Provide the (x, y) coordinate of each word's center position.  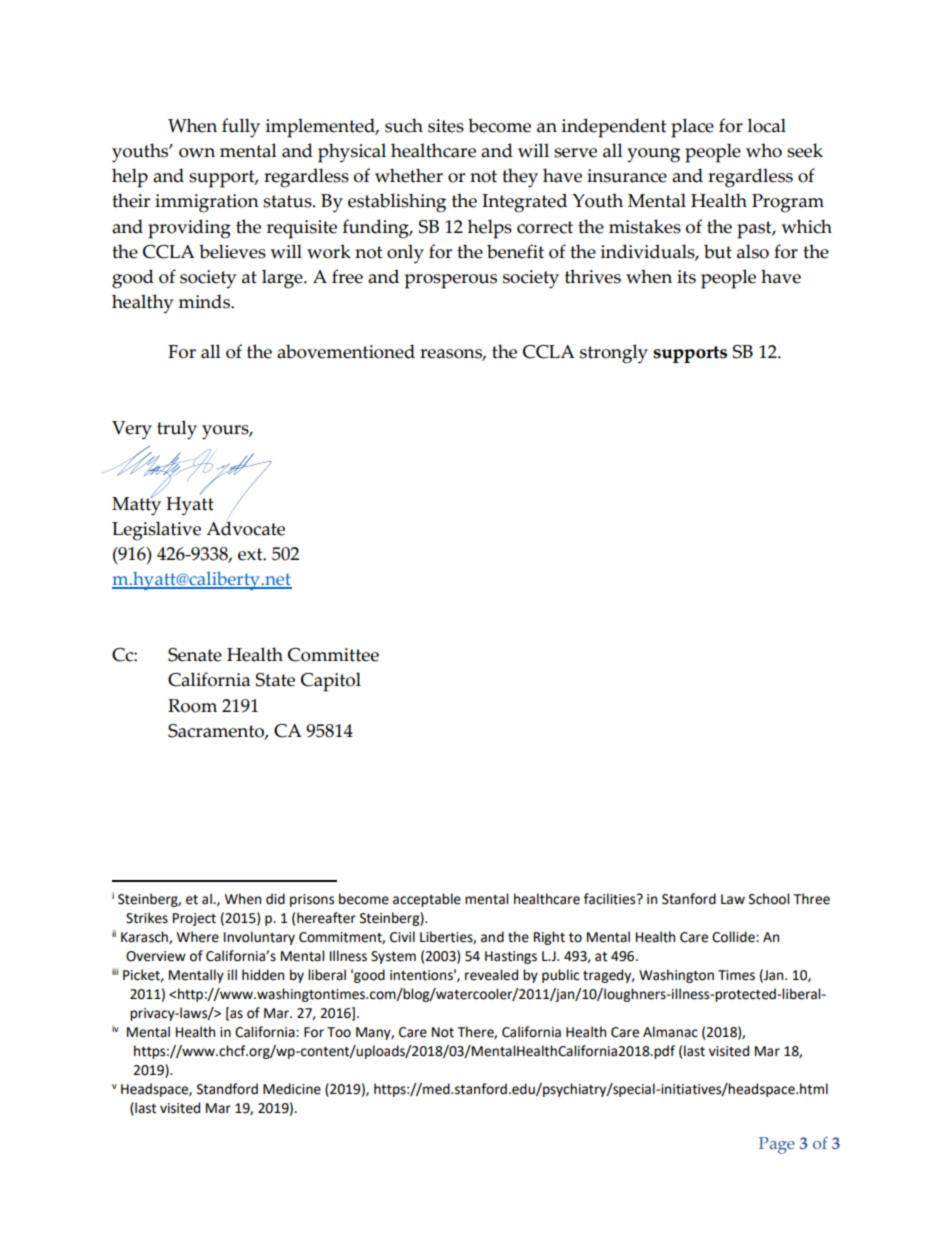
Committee (333, 655)
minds (205, 301)
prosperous (451, 281)
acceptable (427, 900)
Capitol (331, 682)
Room (192, 706)
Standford (227, 1089)
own (197, 153)
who (764, 150)
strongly (614, 354)
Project (194, 919)
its (686, 277)
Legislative (156, 531)
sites (446, 126)
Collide (734, 937)
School (769, 899)
